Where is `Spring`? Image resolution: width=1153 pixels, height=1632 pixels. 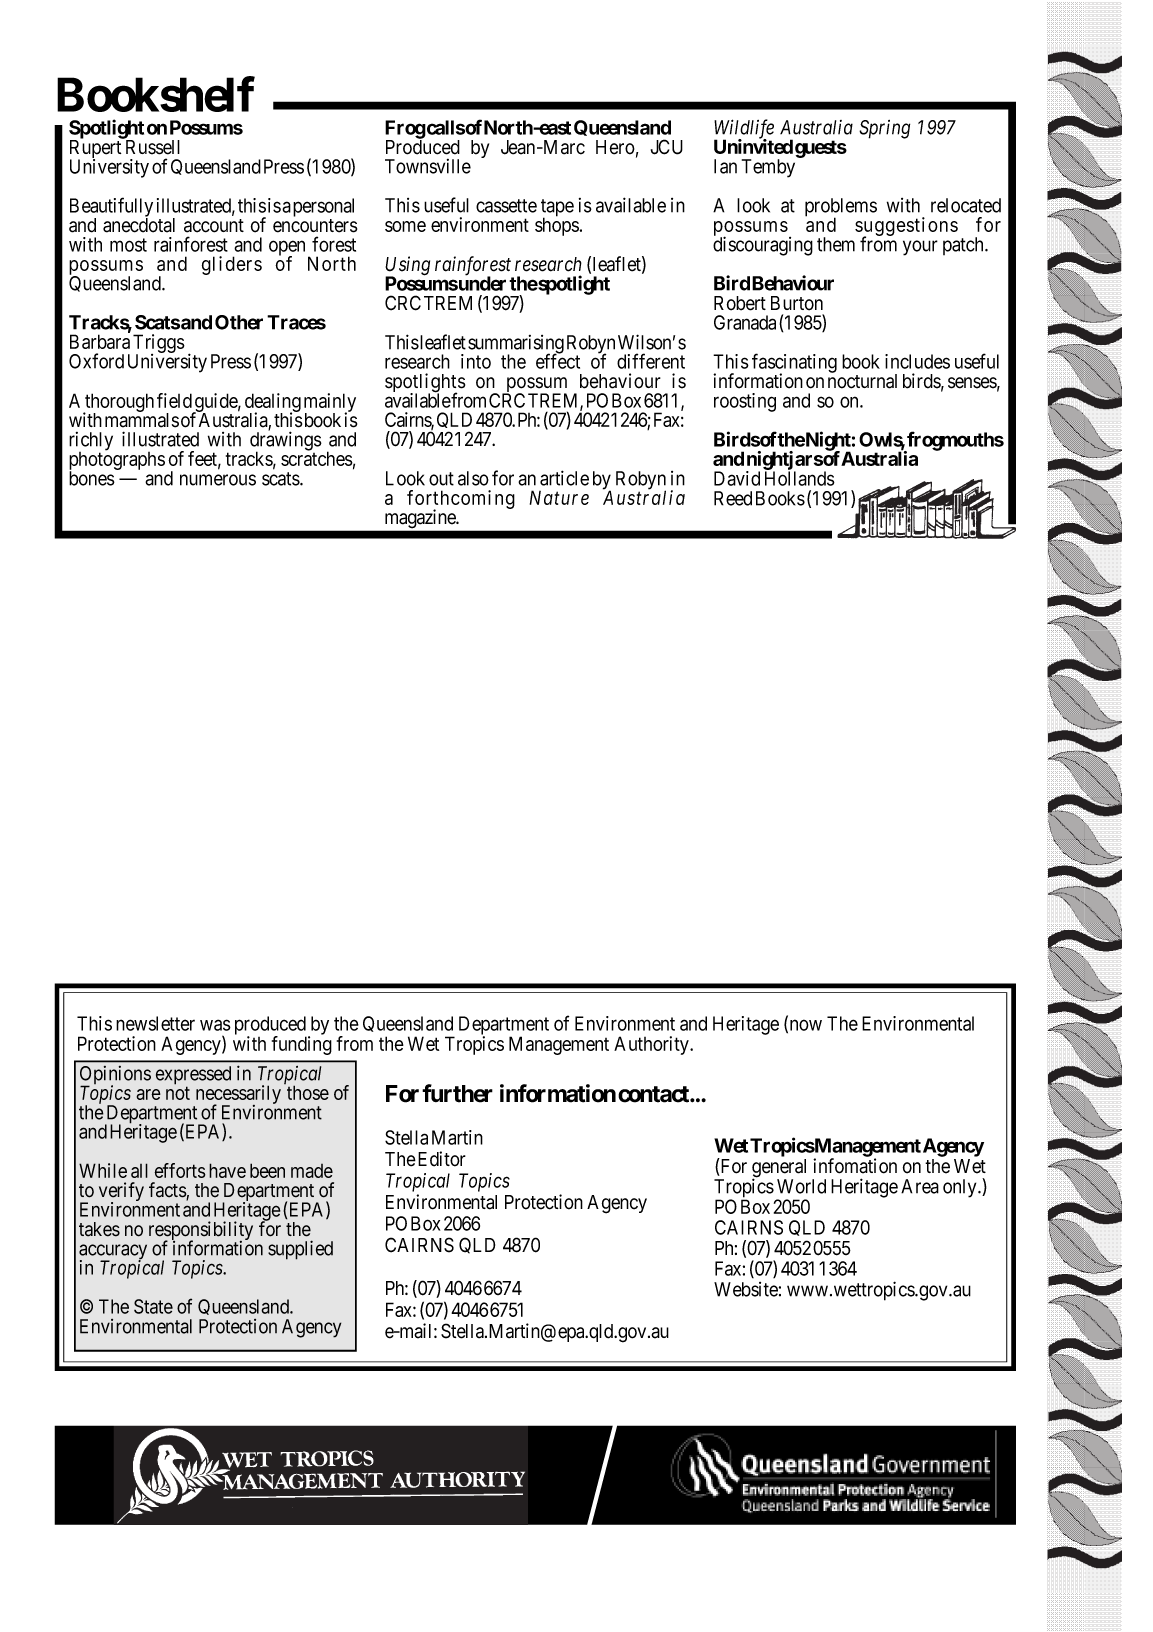
Spring is located at coordinates (884, 129).
